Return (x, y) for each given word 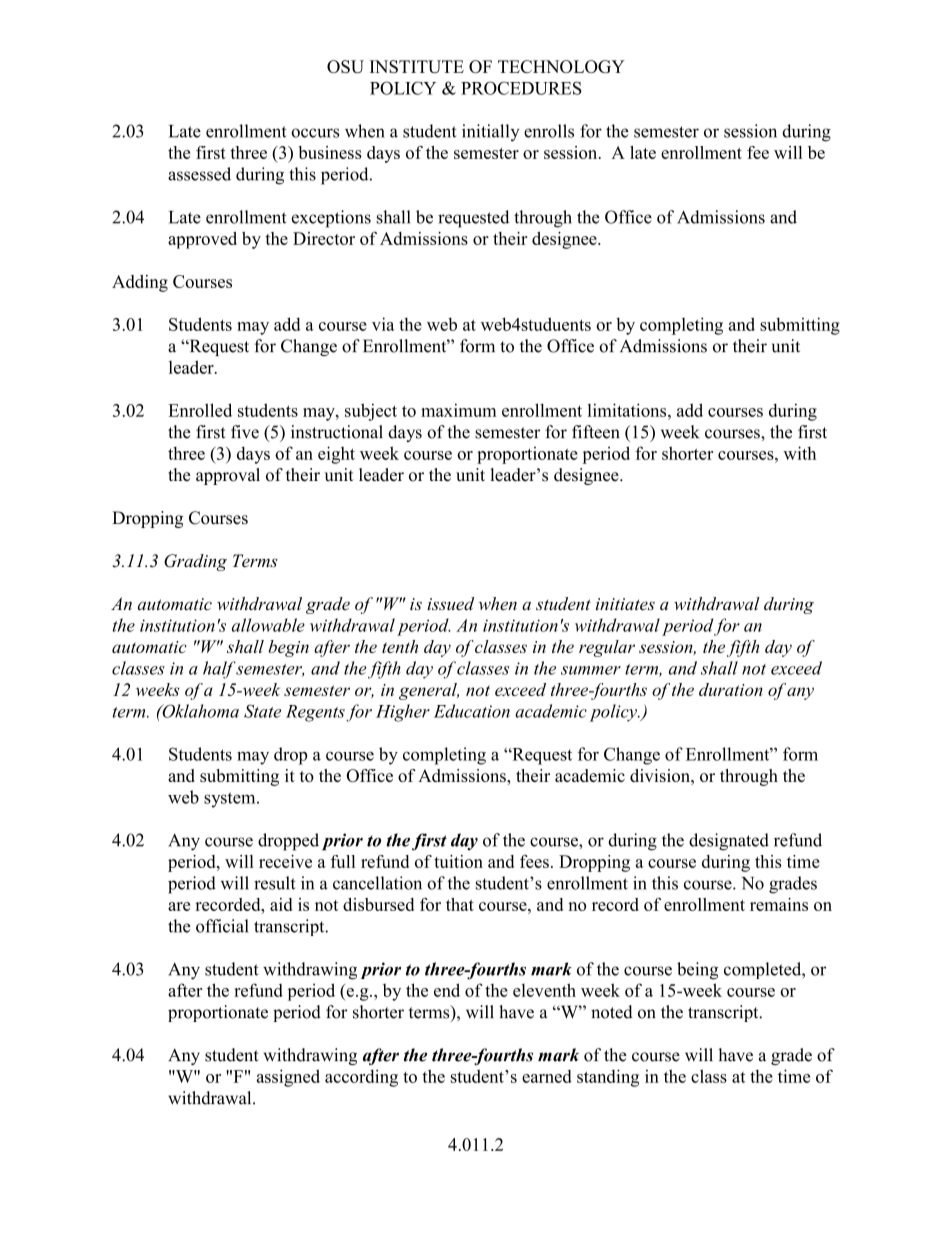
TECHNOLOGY (561, 66)
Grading (195, 562)
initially (490, 133)
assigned (288, 1078)
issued (450, 603)
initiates (625, 604)
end (447, 990)
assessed (199, 174)
